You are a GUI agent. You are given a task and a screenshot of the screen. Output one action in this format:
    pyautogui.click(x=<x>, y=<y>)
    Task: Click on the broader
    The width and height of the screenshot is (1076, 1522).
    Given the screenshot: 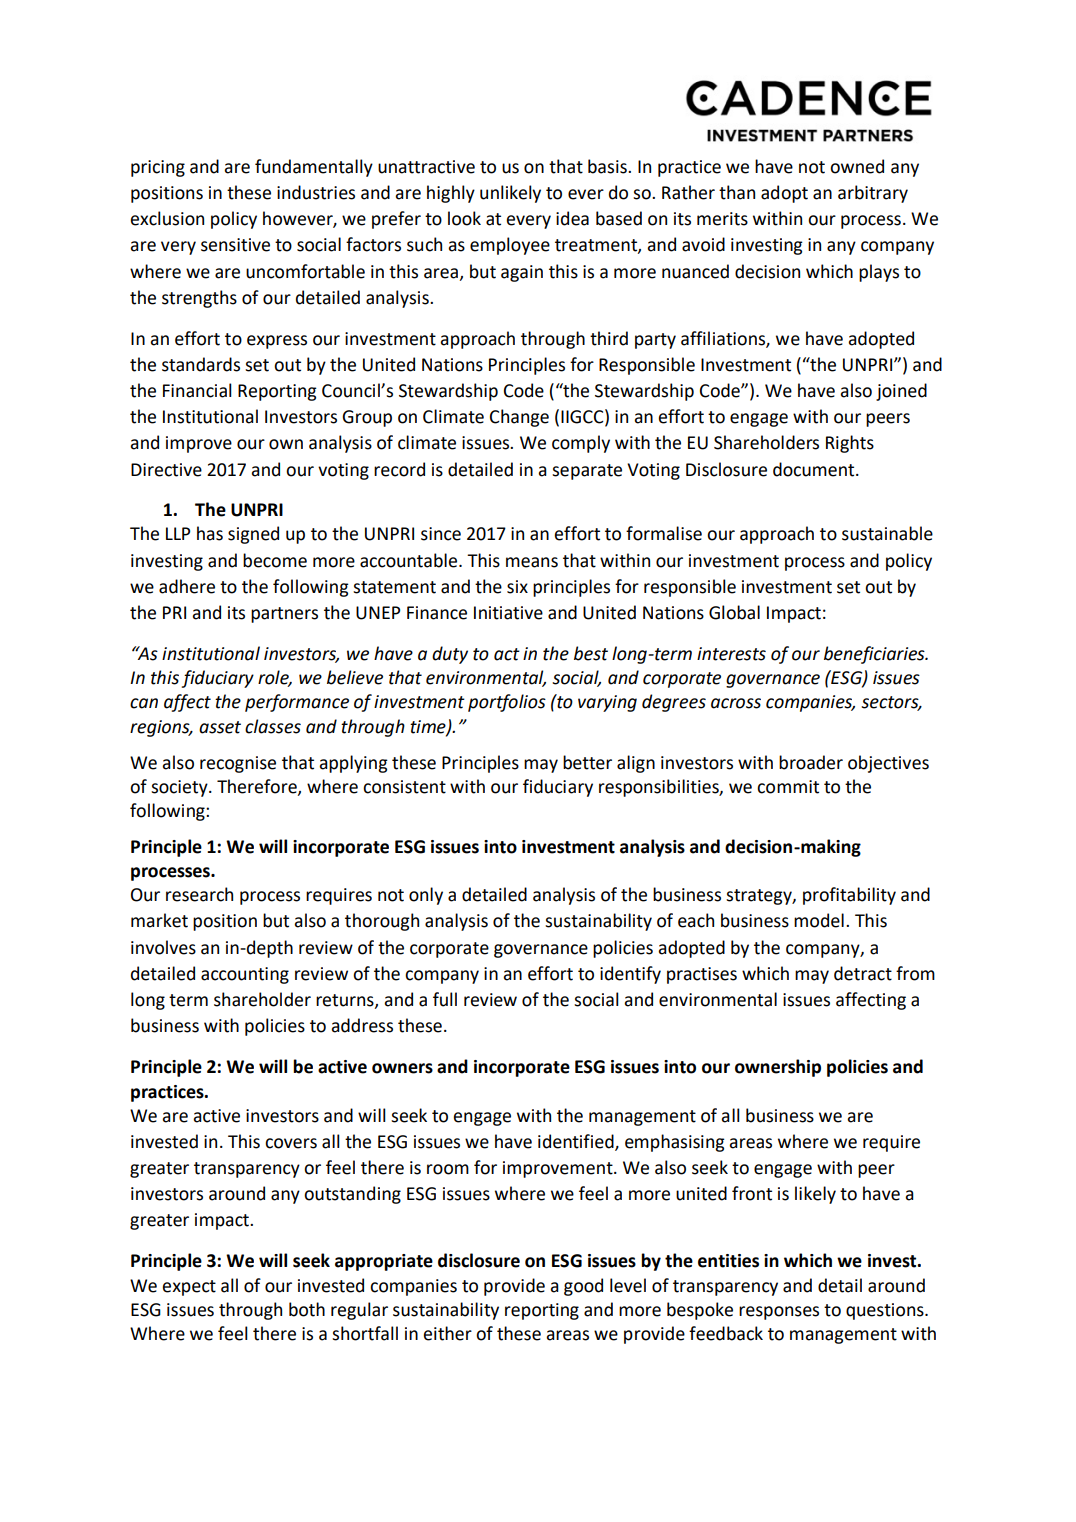 What is the action you would take?
    pyautogui.click(x=811, y=762)
